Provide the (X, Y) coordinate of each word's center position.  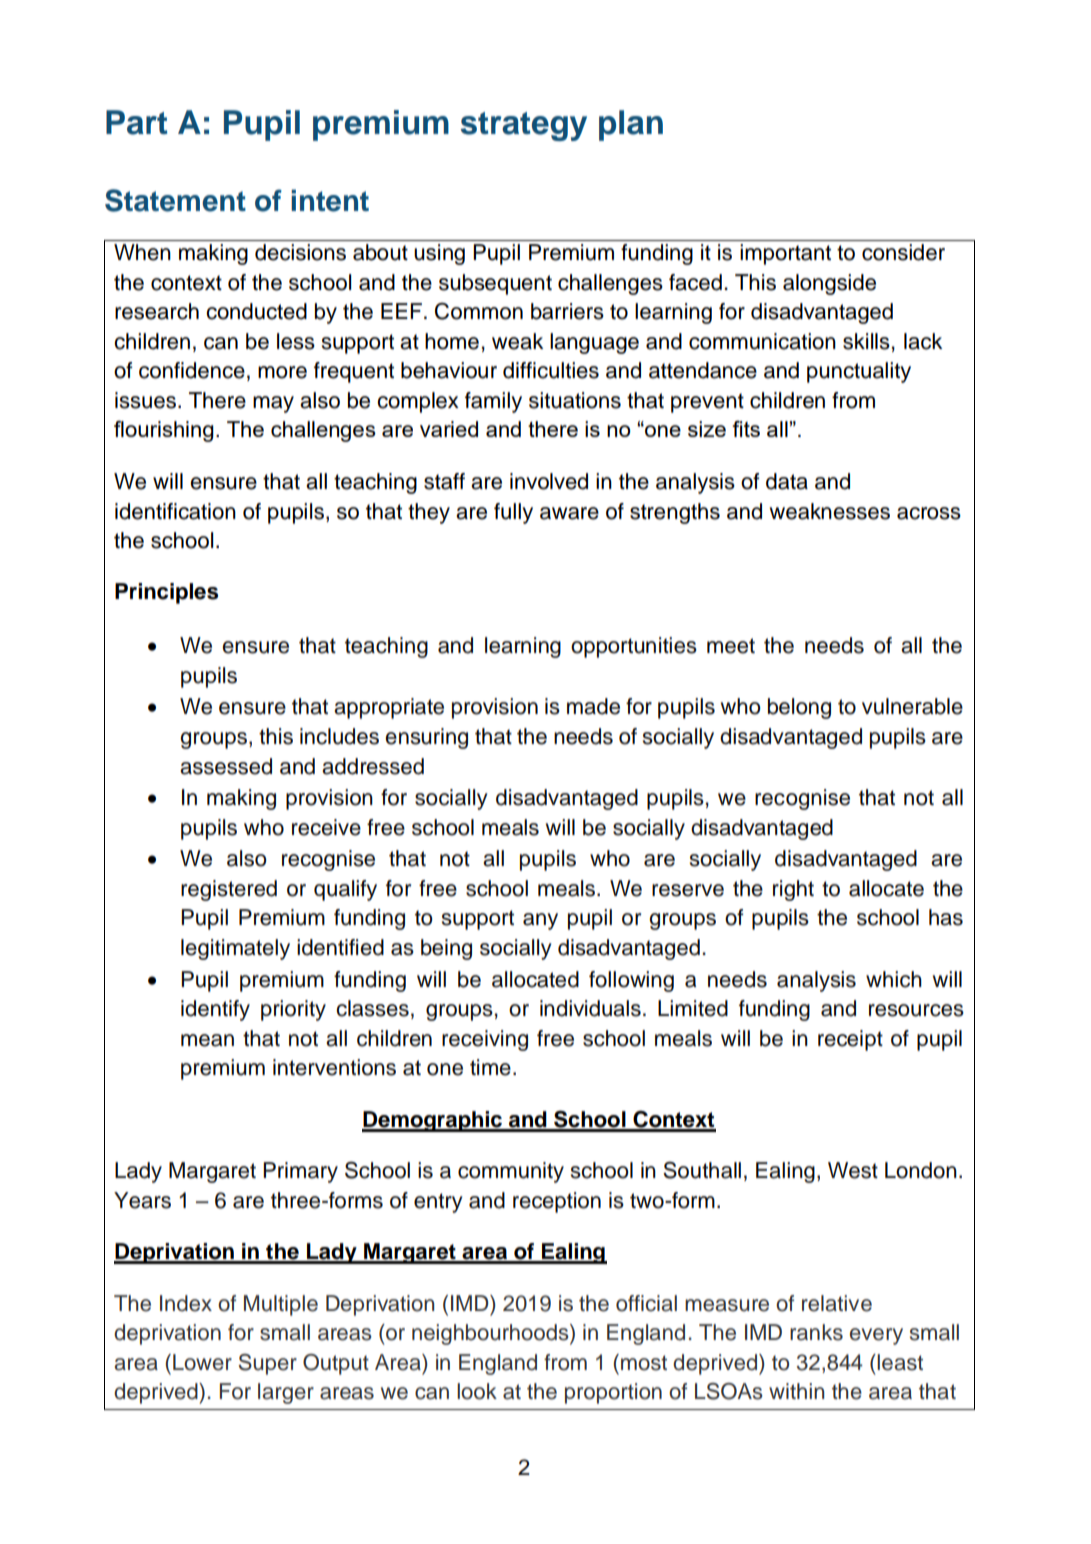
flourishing (164, 431)
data (787, 481)
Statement (175, 200)
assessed (226, 766)
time (490, 1067)
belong (799, 708)
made (593, 706)
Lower (202, 1362)
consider (903, 252)
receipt (850, 1040)
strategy (523, 126)
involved (549, 481)
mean (207, 1040)
